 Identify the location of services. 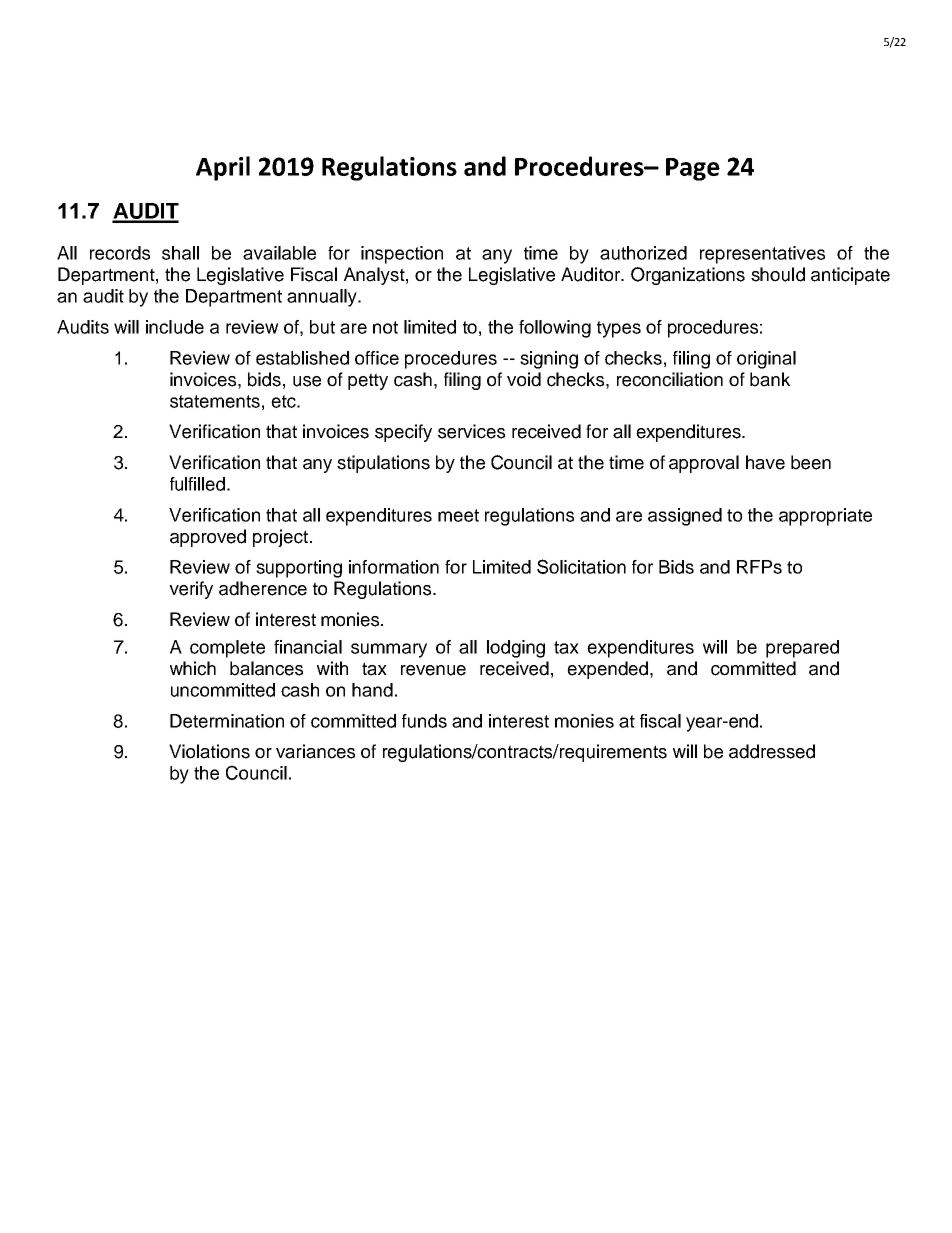
(471, 431).
